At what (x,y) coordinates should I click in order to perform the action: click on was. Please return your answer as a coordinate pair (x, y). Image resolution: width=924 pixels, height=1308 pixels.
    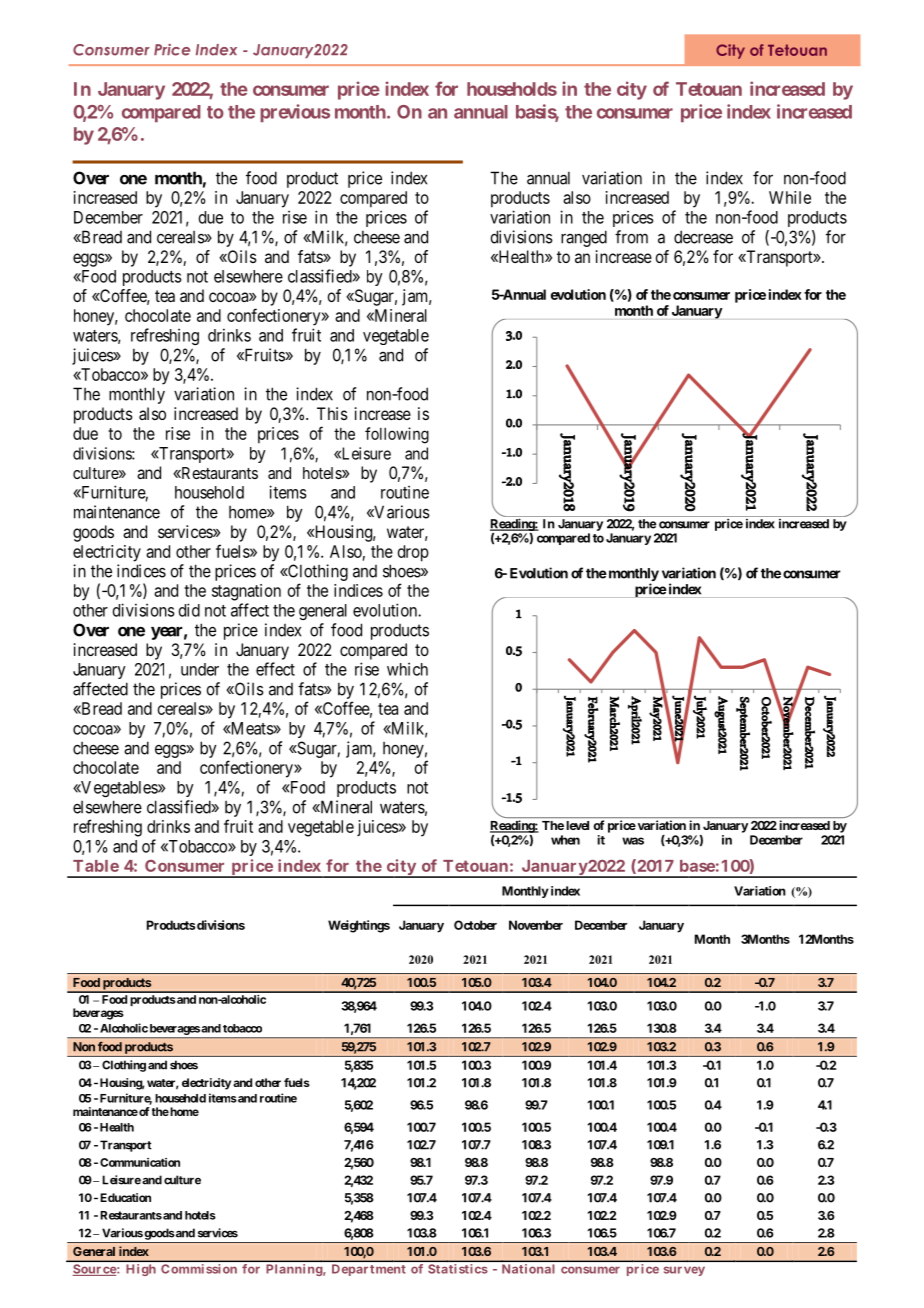
    Looking at the image, I should click on (633, 841).
